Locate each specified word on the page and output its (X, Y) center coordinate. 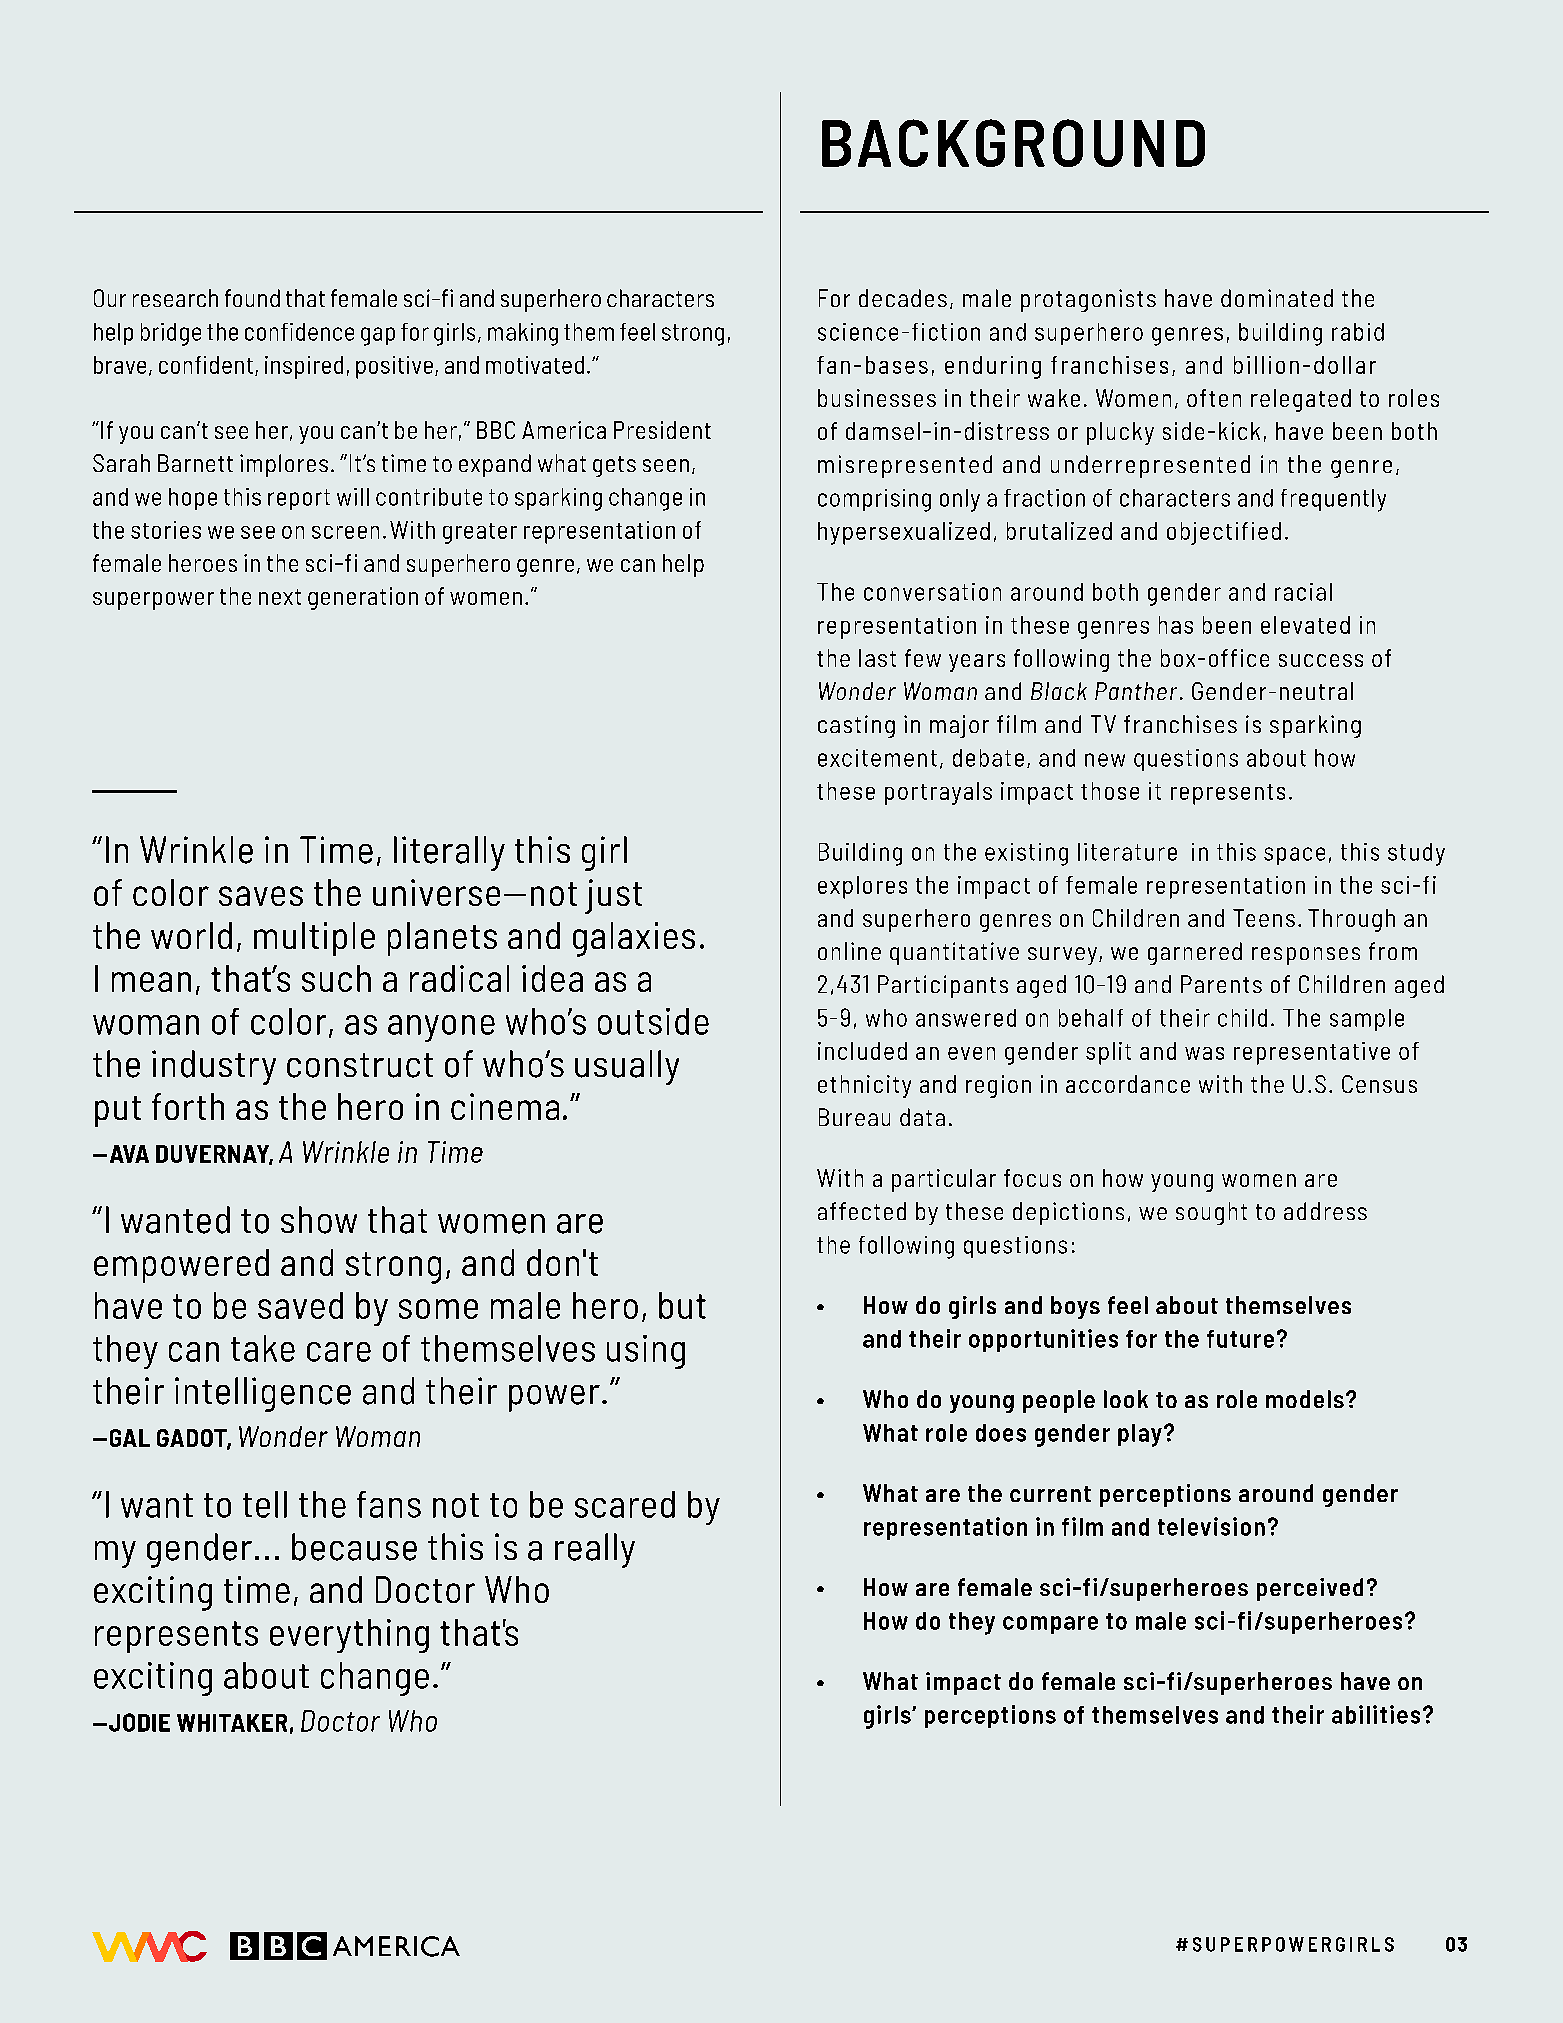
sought (1211, 1213)
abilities (1376, 1714)
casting (856, 726)
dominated (1277, 298)
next (280, 597)
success (1321, 660)
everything (349, 1636)
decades (903, 298)
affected (862, 1211)
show (319, 1220)
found (252, 298)
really (595, 1550)
